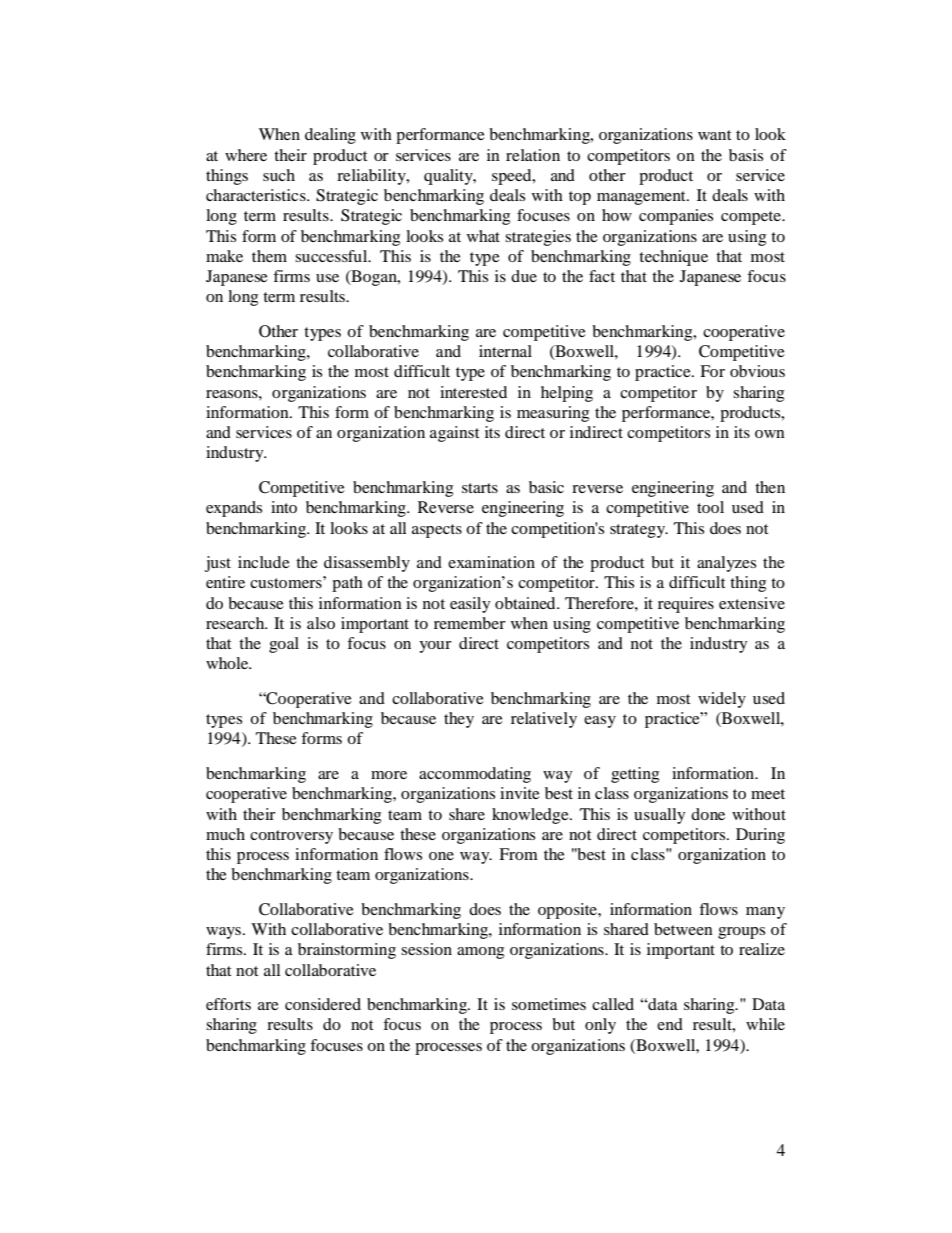 This screenshot has height=1233, width=952. Describe the element at coordinates (714, 135) in the screenshot. I see `want` at that location.
